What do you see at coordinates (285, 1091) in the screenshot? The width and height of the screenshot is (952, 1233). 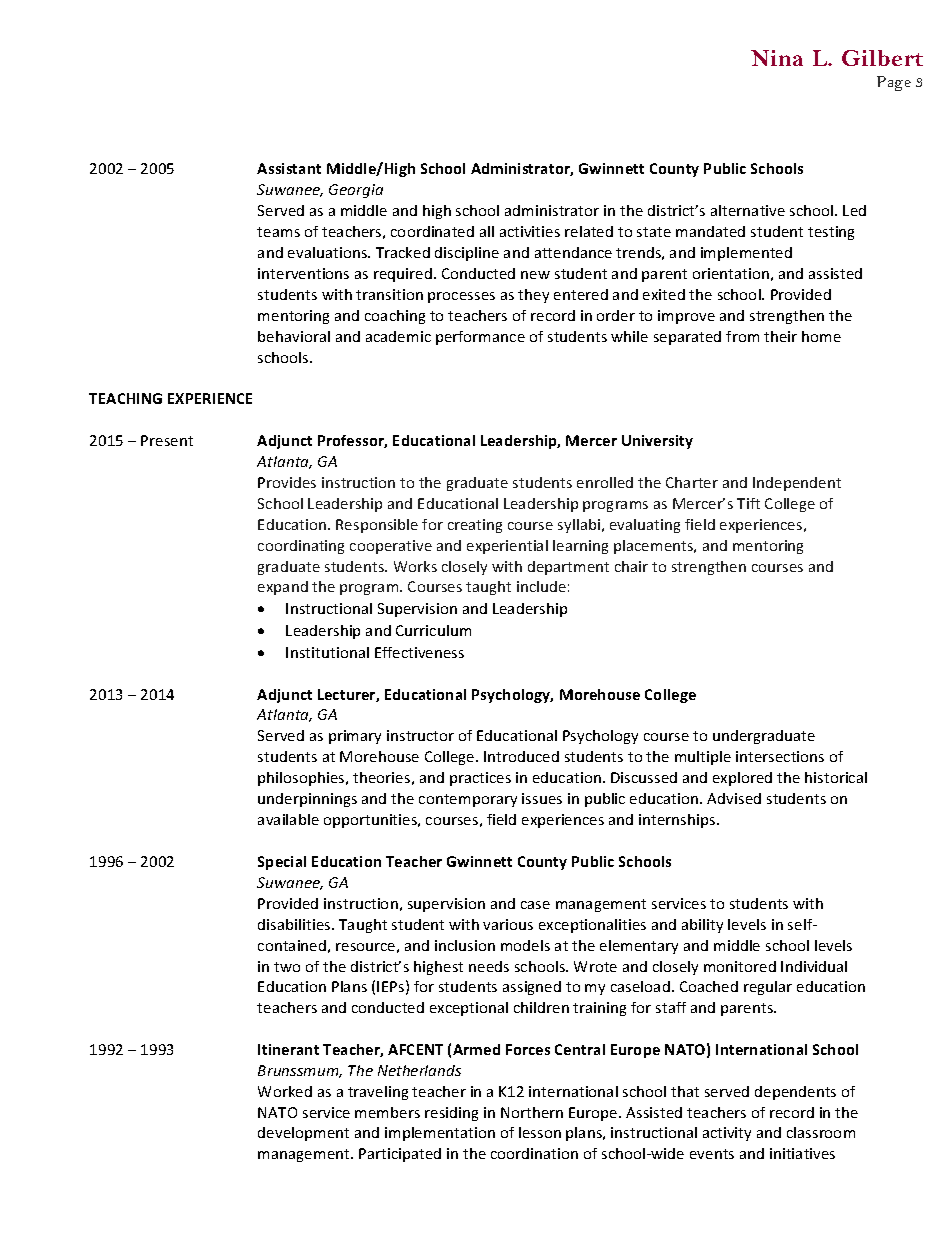 I see `Worked` at bounding box center [285, 1091].
